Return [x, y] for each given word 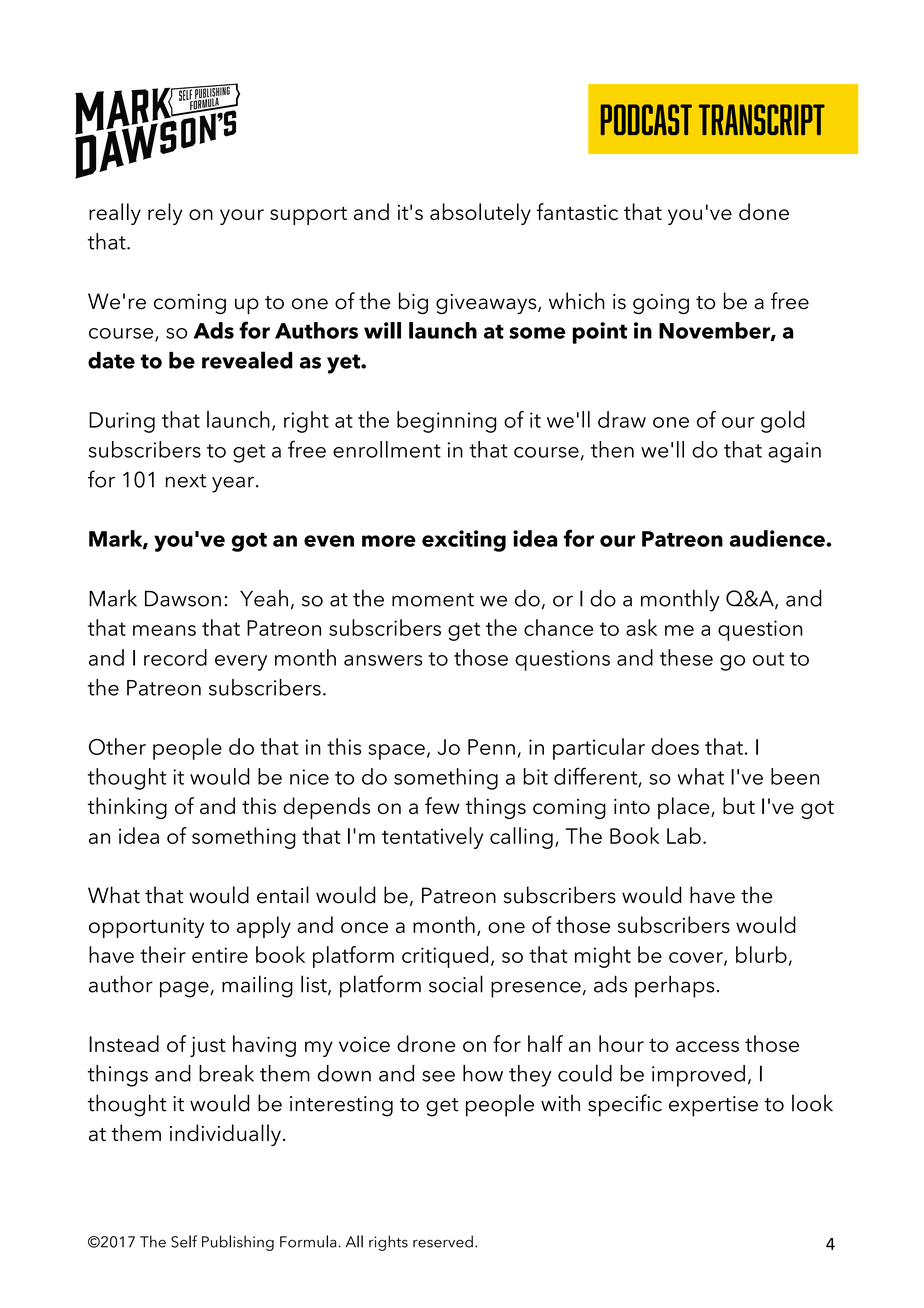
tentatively [432, 838]
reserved [443, 1241]
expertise [713, 1106]
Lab [684, 835]
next [186, 481]
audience [778, 538]
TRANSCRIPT [762, 119]
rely [165, 214]
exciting [464, 541]
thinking [127, 808]
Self [184, 1241]
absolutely [480, 214]
